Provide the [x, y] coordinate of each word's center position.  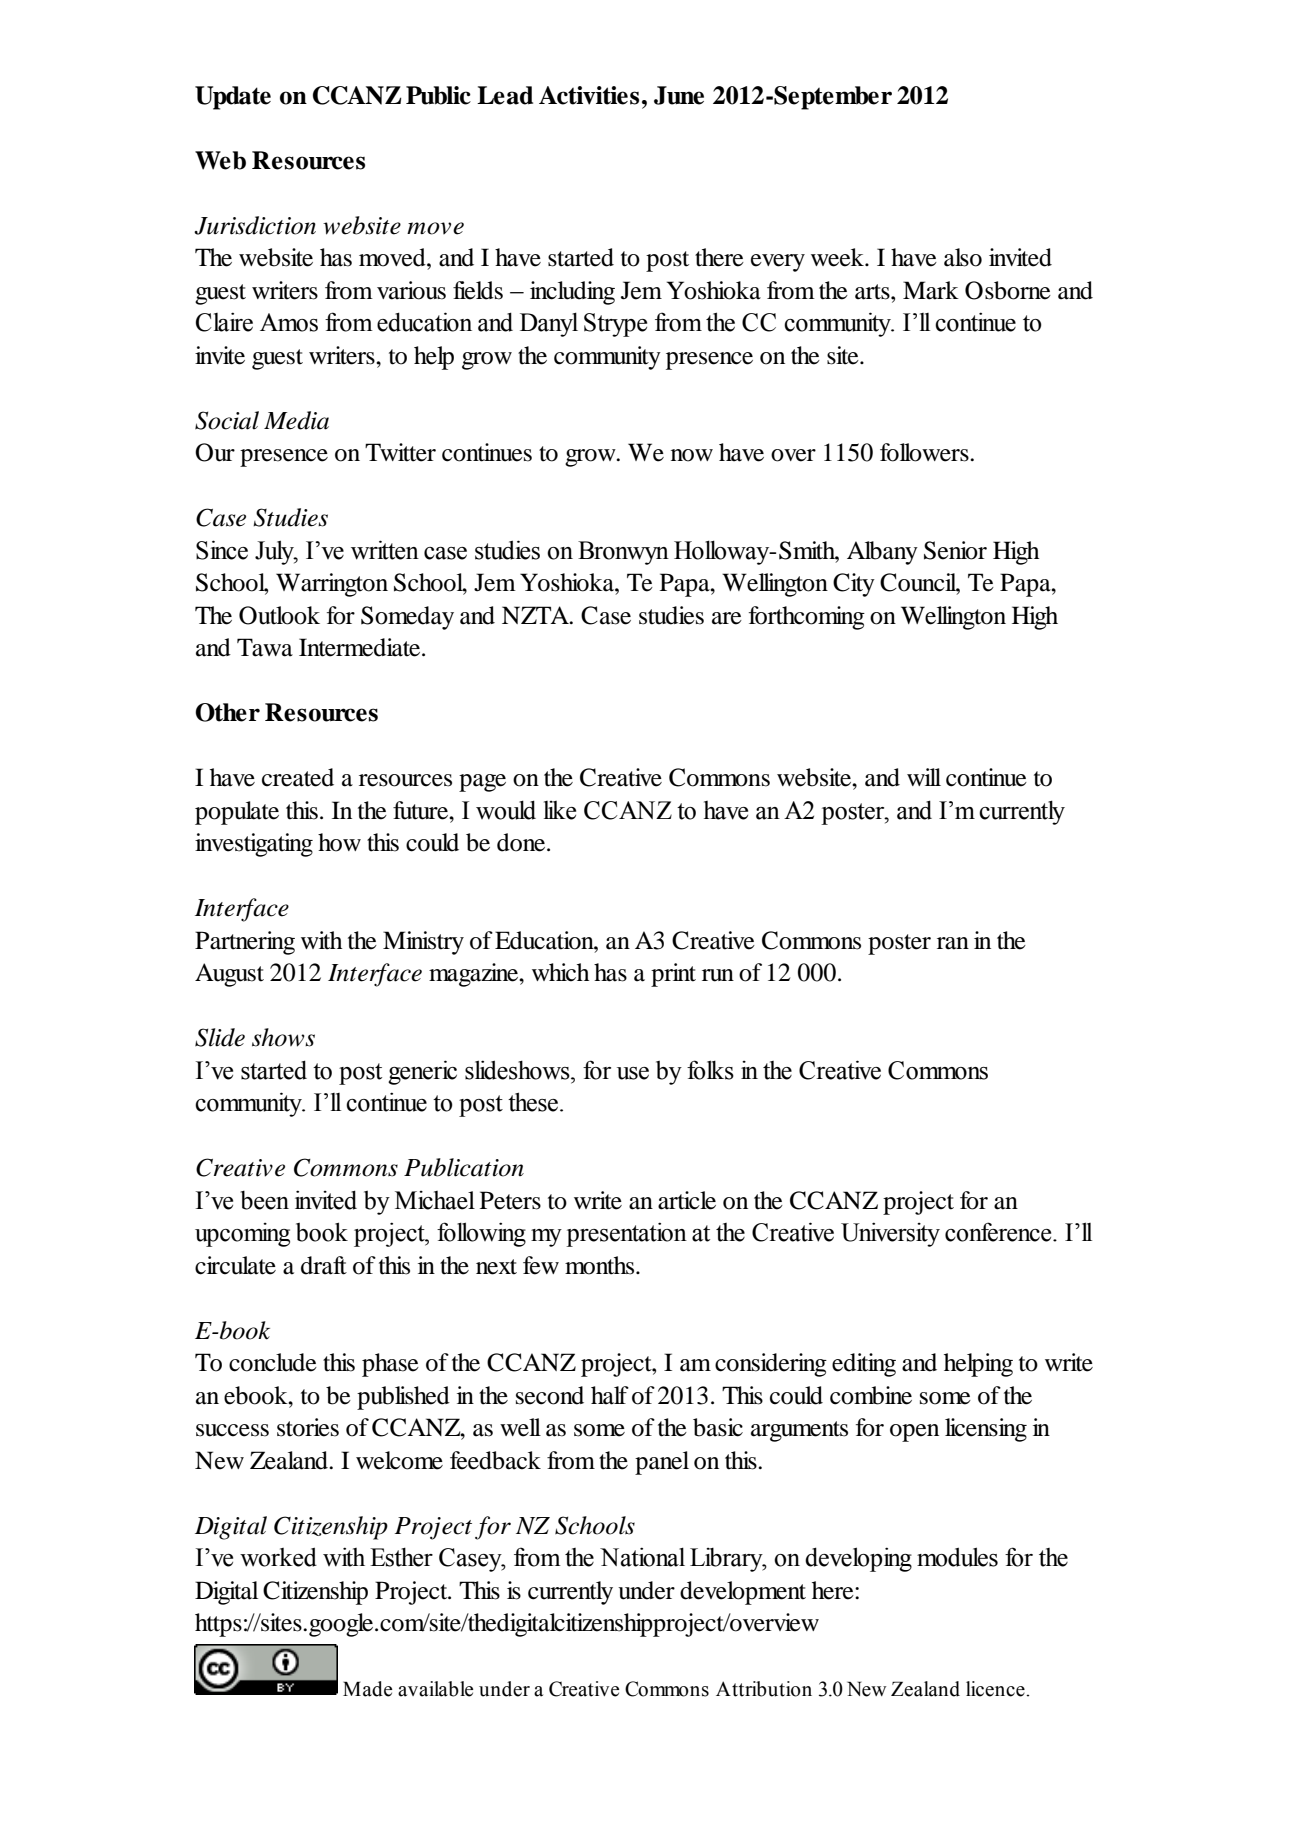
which [560, 972]
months [601, 1265]
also [963, 257]
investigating [254, 845]
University [890, 1234]
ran [953, 943]
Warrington [332, 585]
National [642, 1557]
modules [957, 1557]
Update [233, 98]
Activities [589, 95]
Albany [882, 553]
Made [367, 1689]
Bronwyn [623, 553]
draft [324, 1265]
